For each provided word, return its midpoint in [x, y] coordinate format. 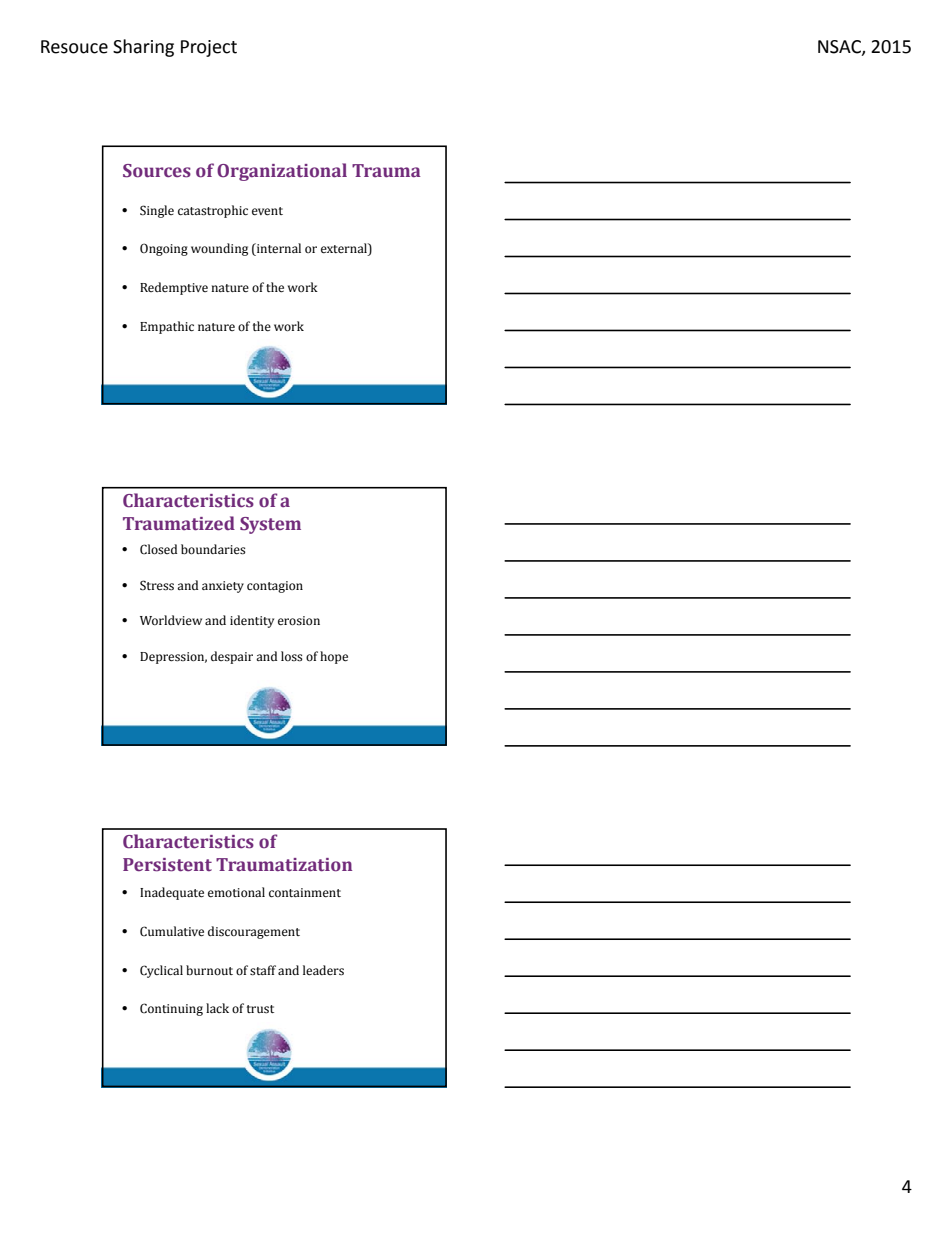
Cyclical [161, 971]
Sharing [143, 48]
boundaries [213, 549]
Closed [158, 549]
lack [217, 1008]
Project [209, 48]
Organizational [282, 172]
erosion [299, 621]
